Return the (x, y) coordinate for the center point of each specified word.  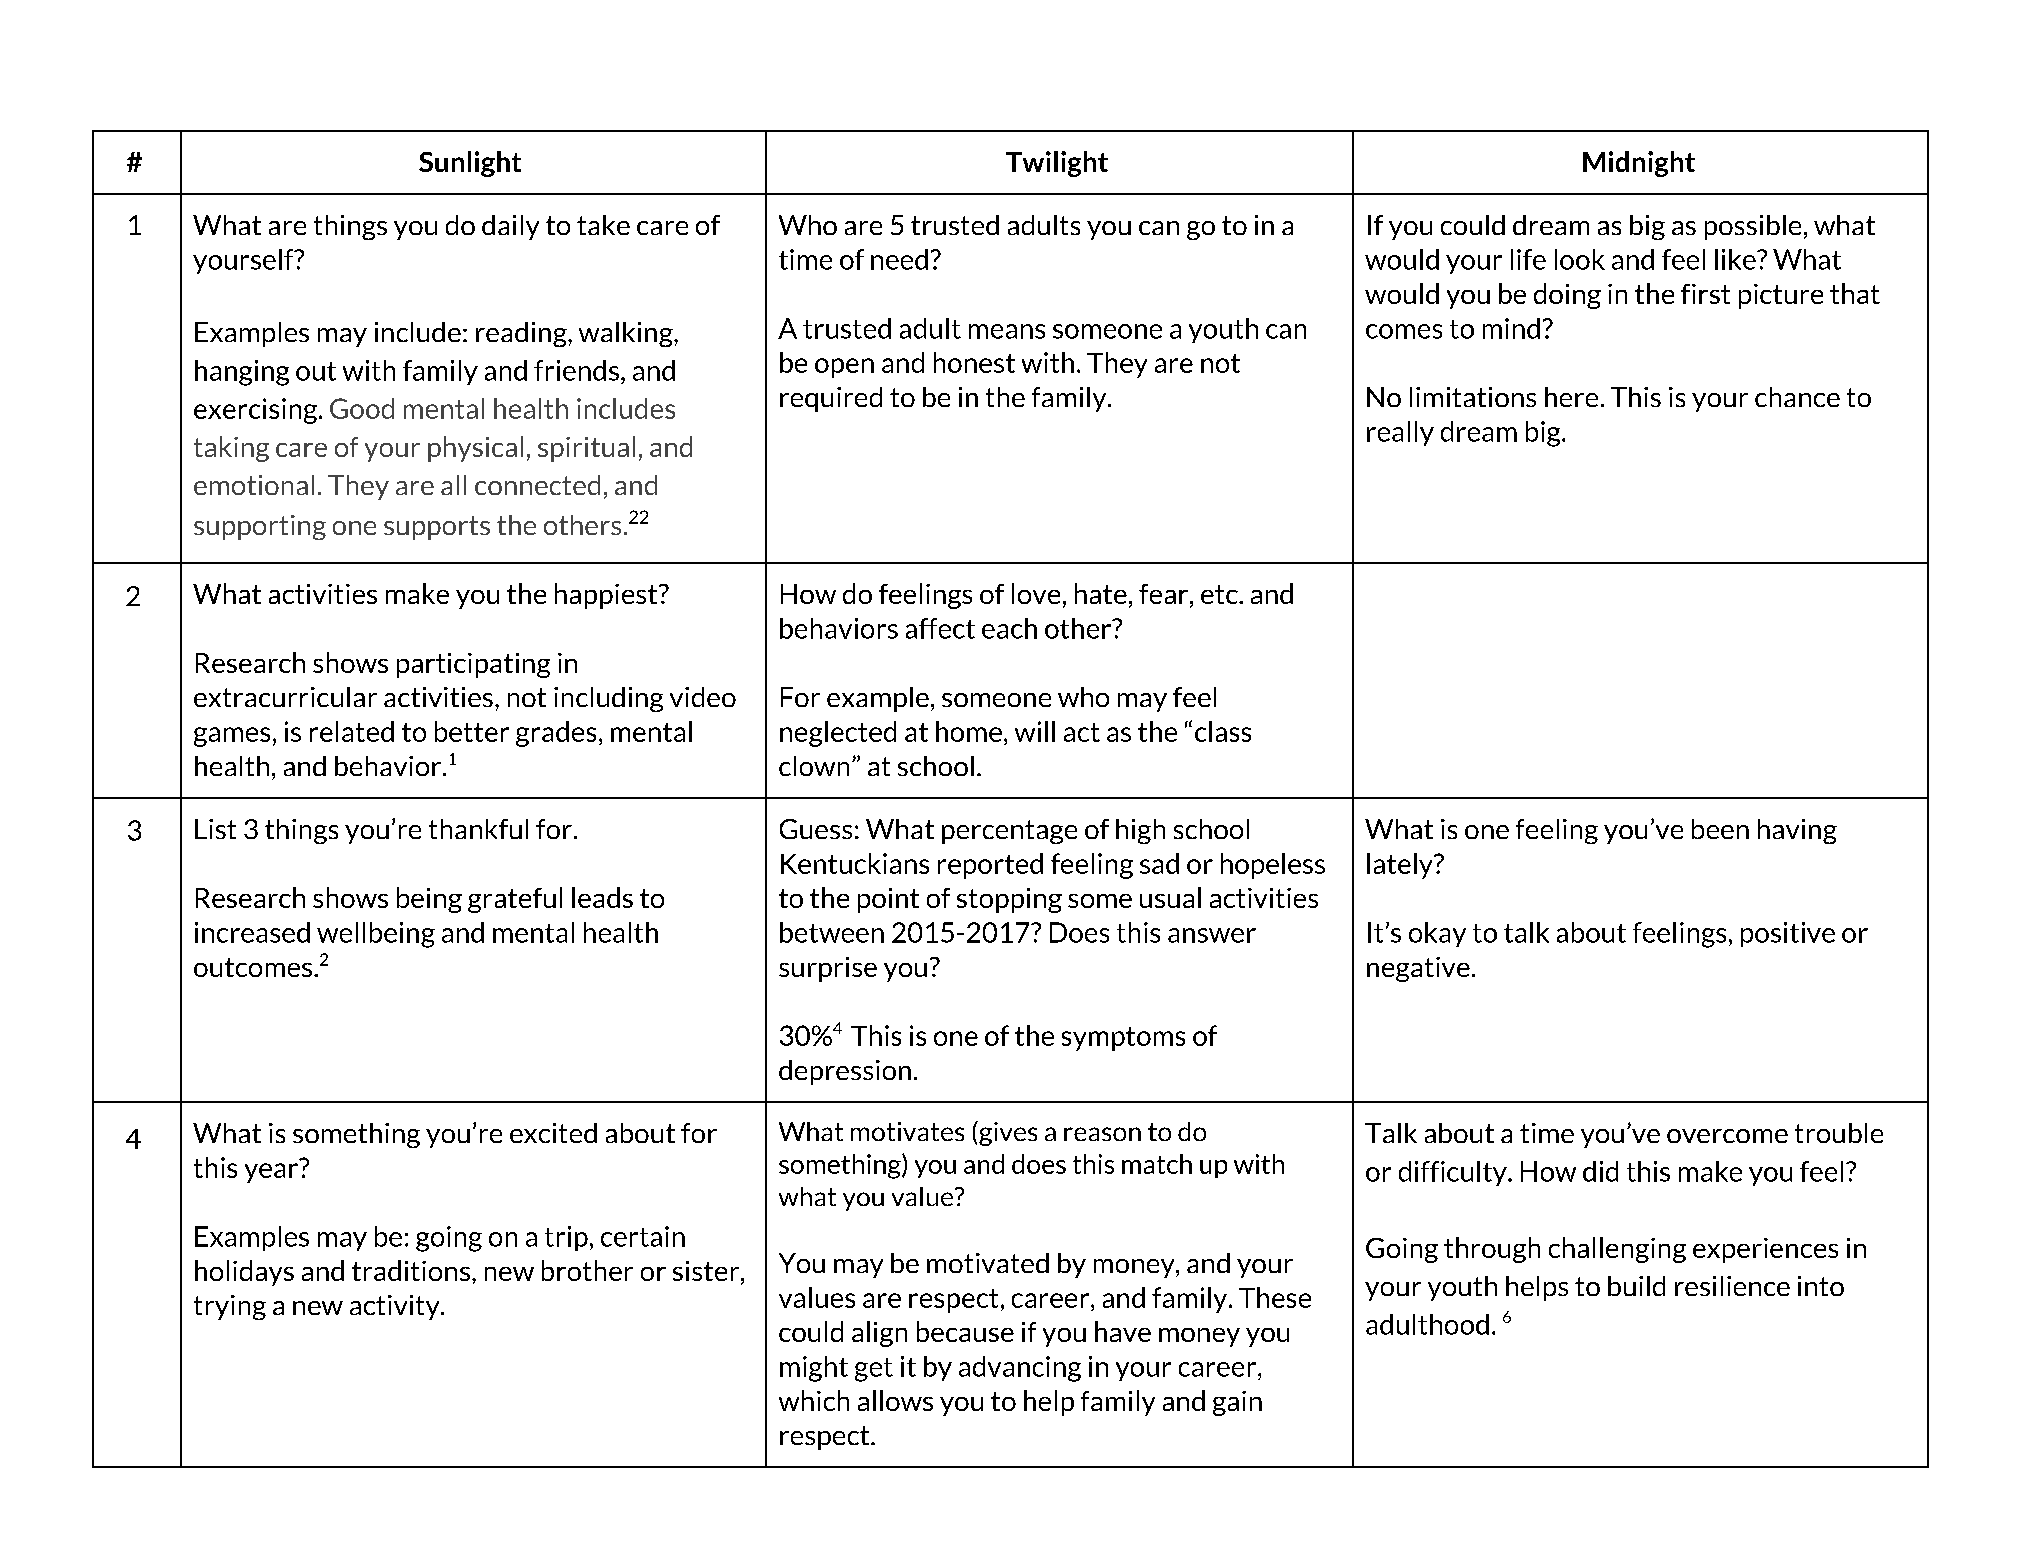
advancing (1020, 1369)
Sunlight (470, 164)
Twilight (1057, 164)
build (1636, 1286)
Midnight (1639, 164)
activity (396, 1307)
